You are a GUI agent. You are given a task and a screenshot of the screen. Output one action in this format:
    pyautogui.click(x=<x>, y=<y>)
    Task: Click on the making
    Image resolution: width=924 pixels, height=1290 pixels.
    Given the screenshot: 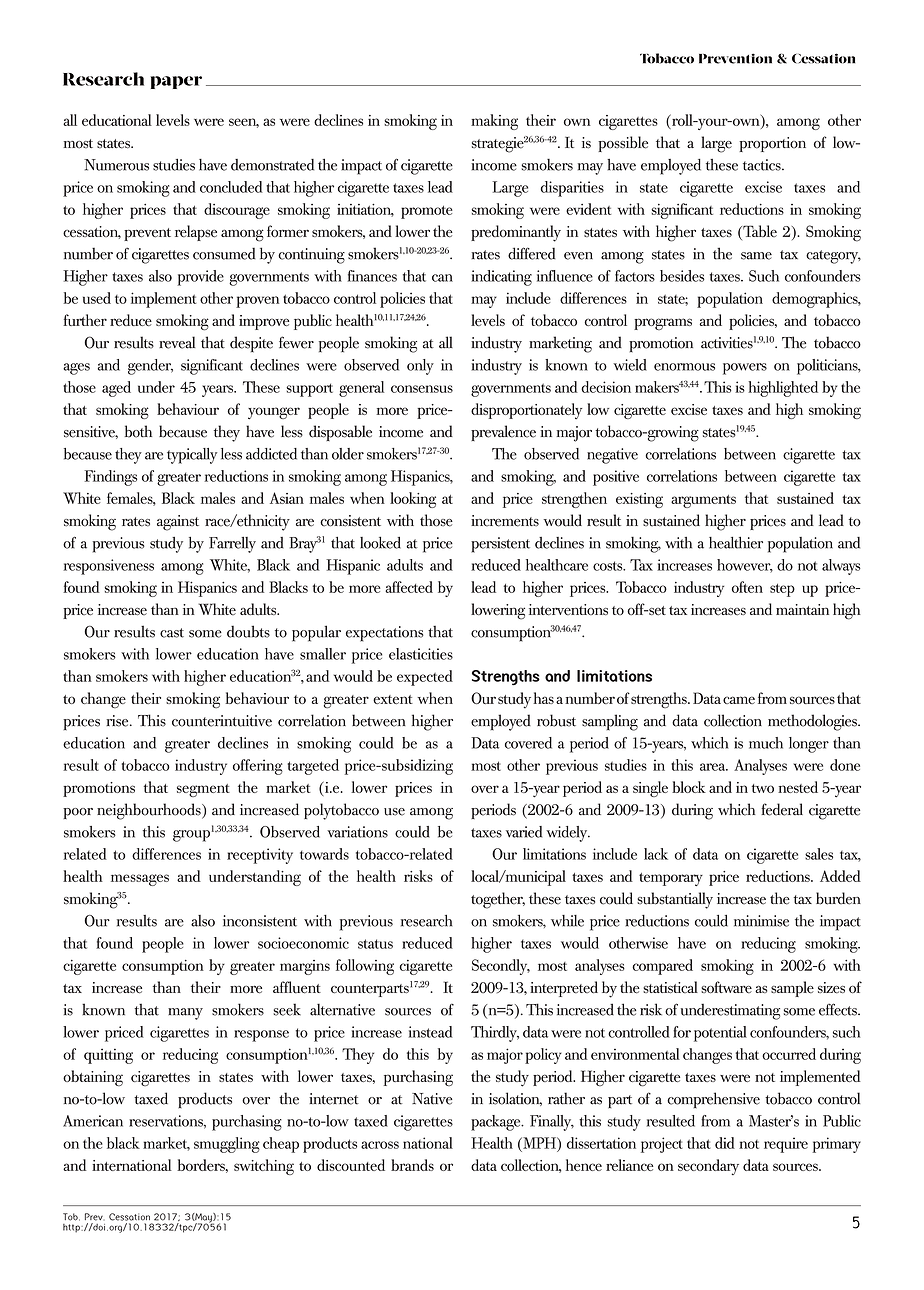 What is the action you would take?
    pyautogui.click(x=494, y=122)
